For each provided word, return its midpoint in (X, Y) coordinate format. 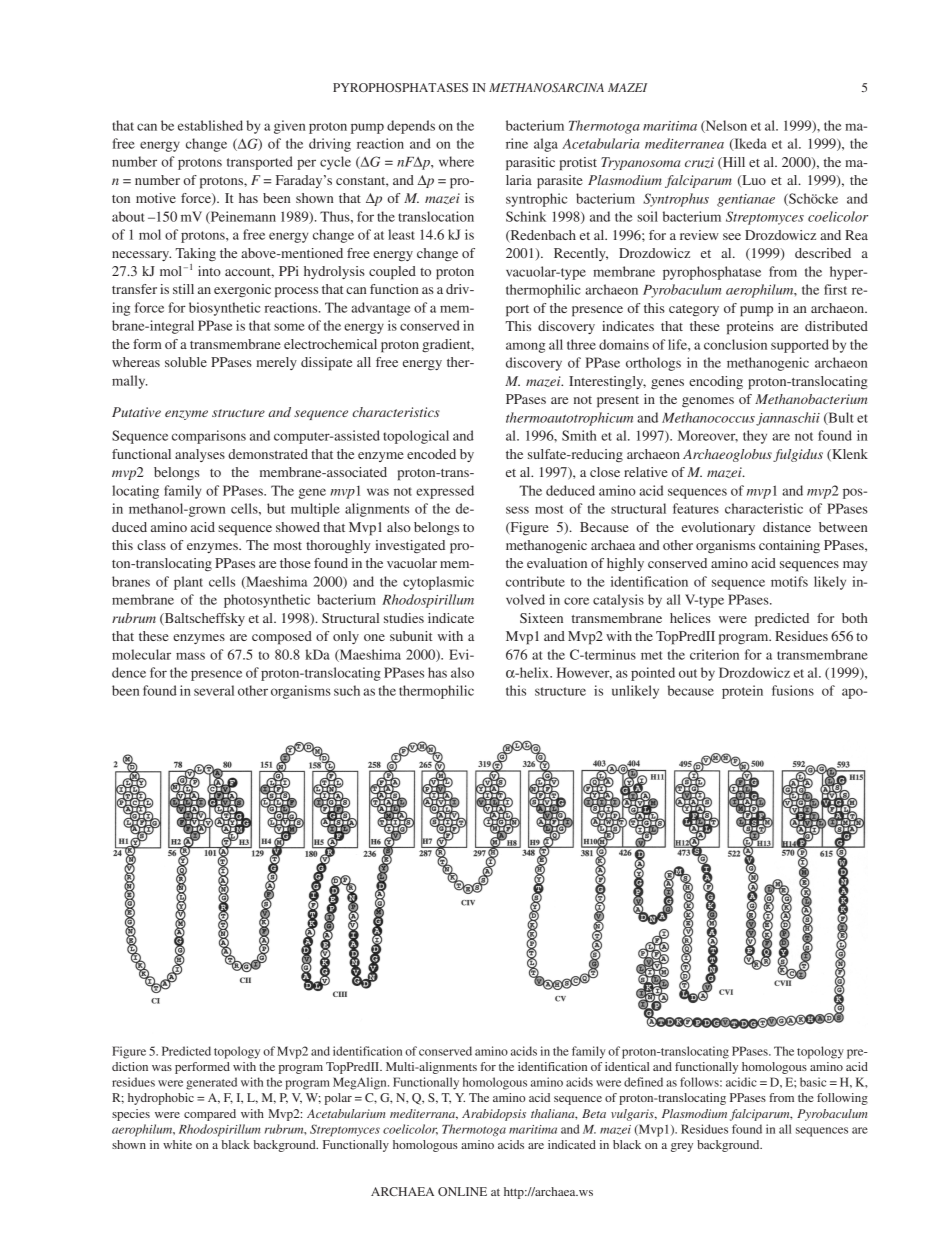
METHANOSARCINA (546, 87)
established (210, 125)
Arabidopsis (494, 1115)
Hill (733, 163)
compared (210, 1115)
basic (813, 1082)
